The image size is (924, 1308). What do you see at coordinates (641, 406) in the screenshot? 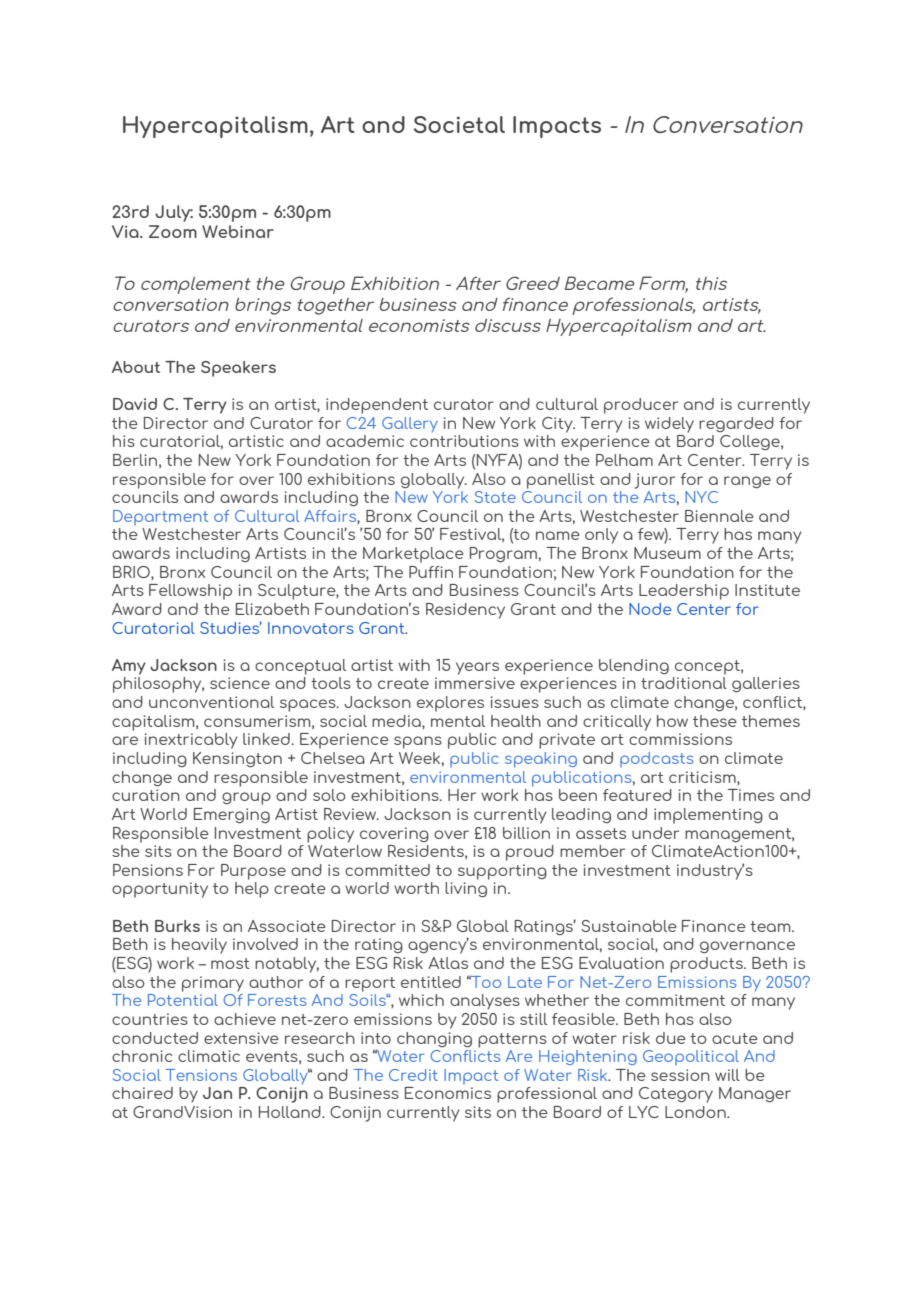
I see `producer` at bounding box center [641, 406].
